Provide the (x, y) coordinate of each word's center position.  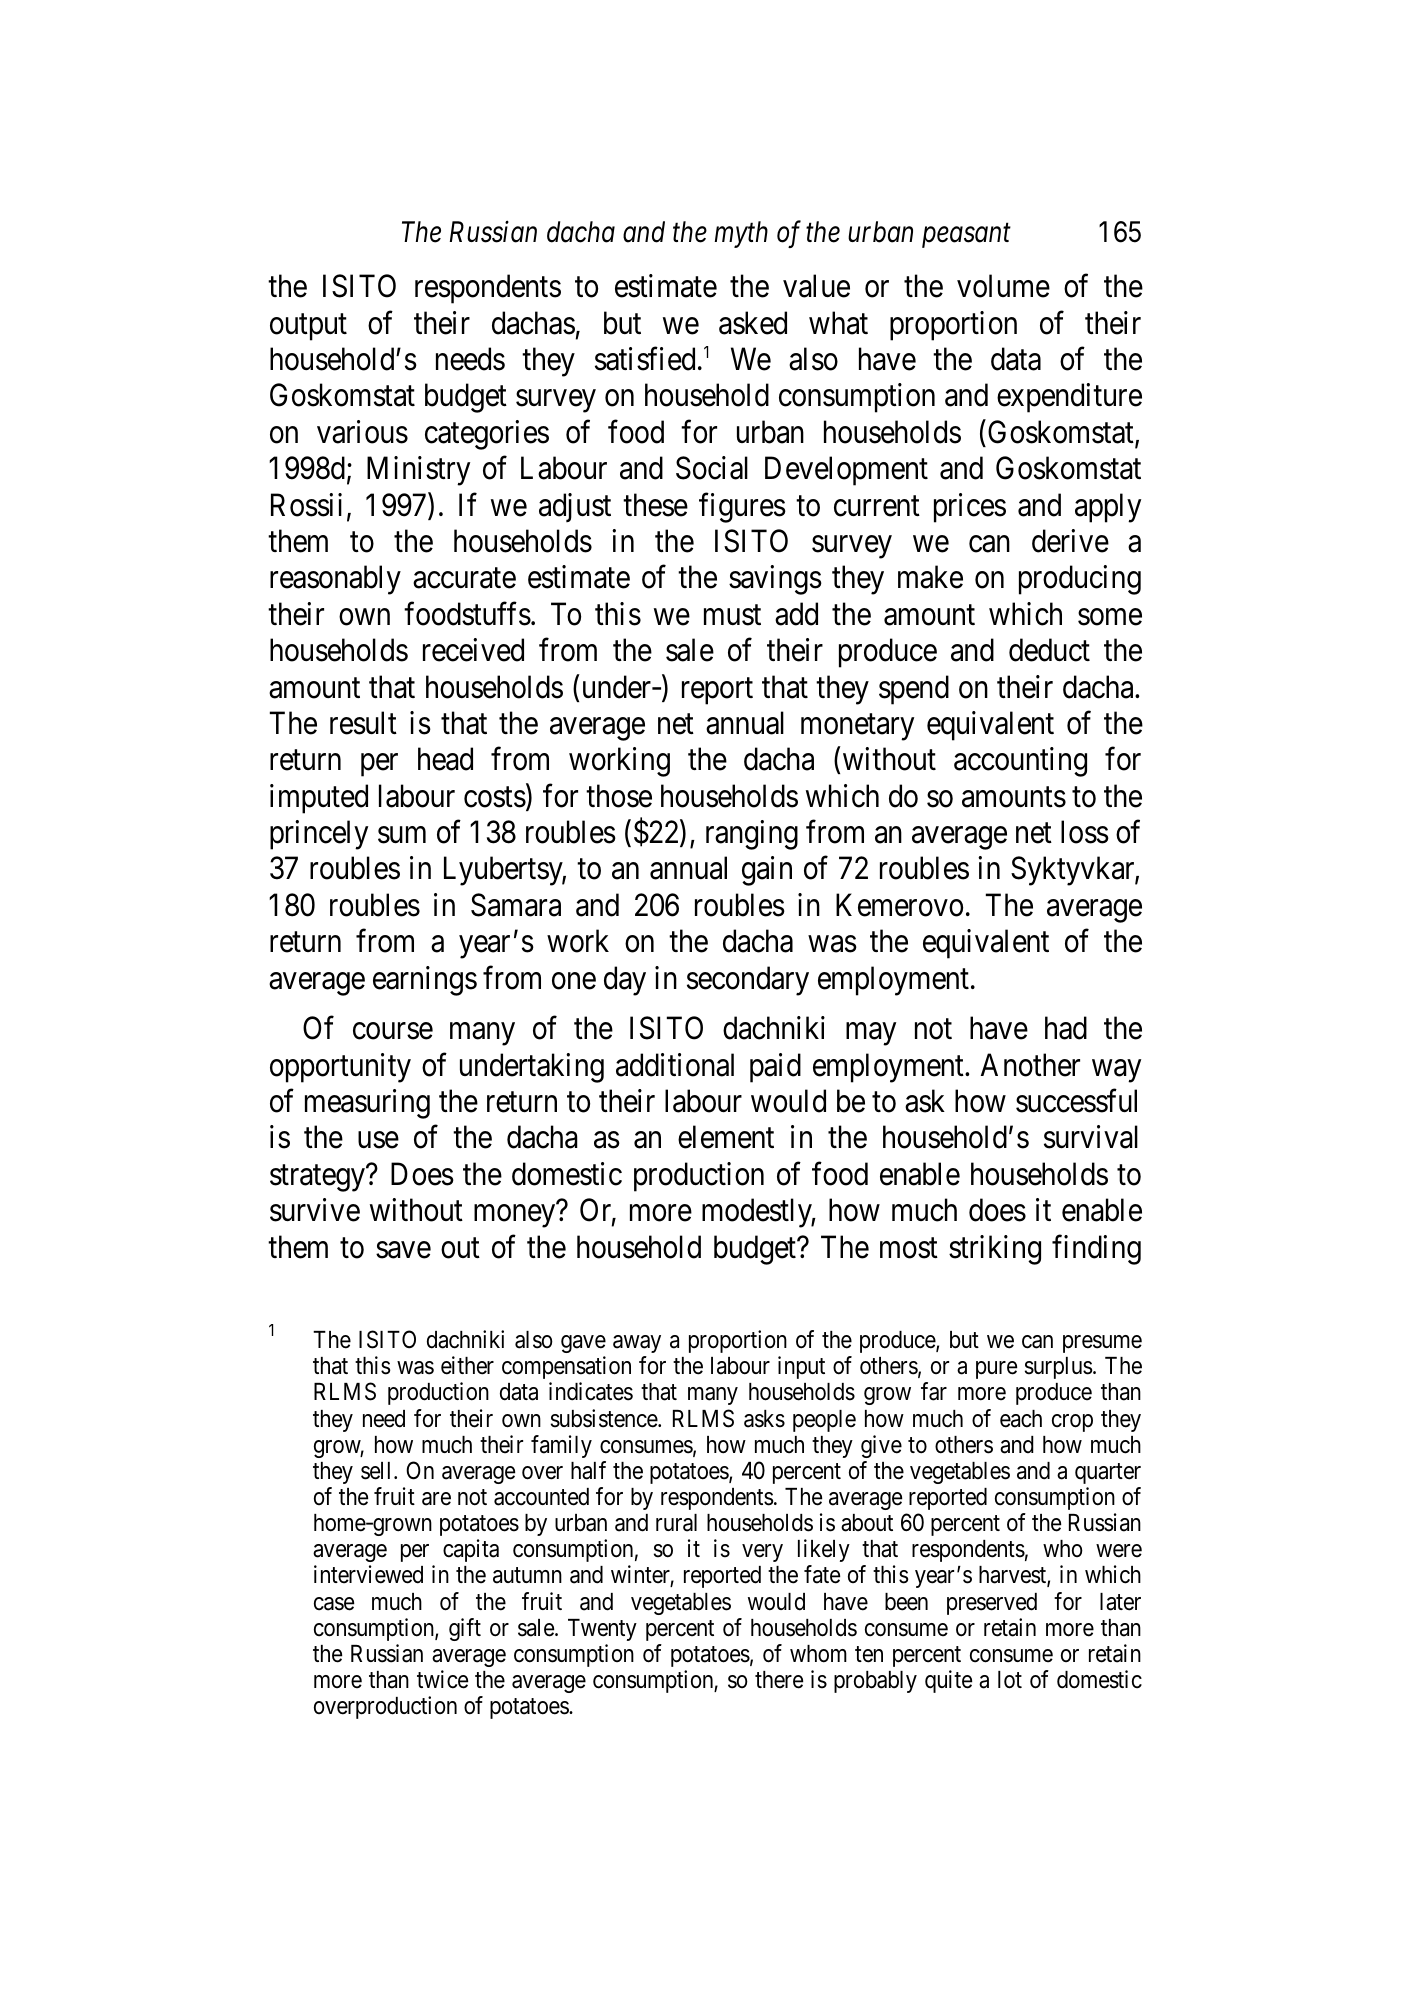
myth (741, 234)
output (308, 327)
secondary (748, 981)
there (779, 1680)
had (1066, 1028)
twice (442, 1679)
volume (1003, 286)
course (393, 1031)
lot (1010, 1680)
